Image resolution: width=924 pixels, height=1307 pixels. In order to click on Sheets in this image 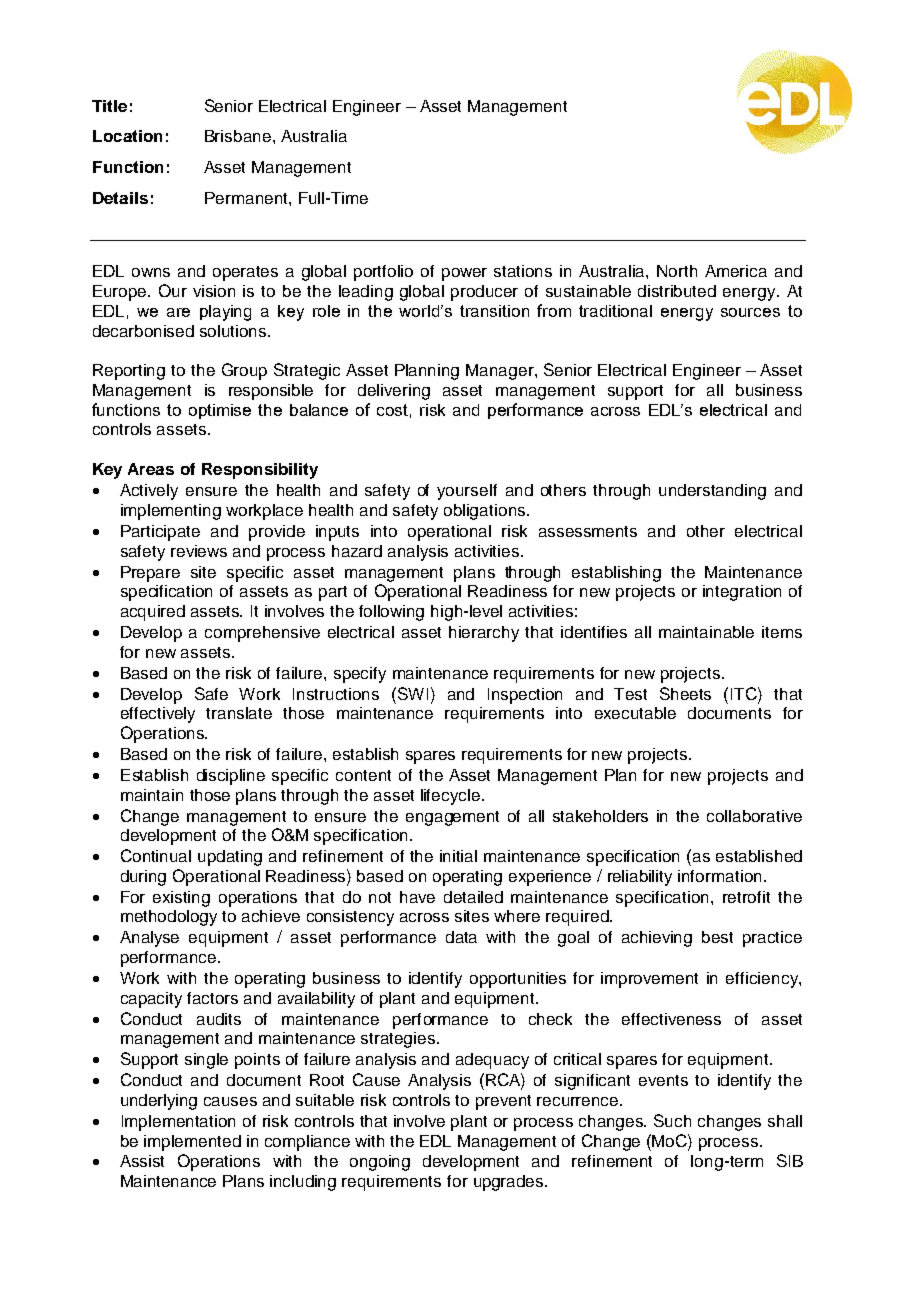, I will do `click(685, 693)`.
